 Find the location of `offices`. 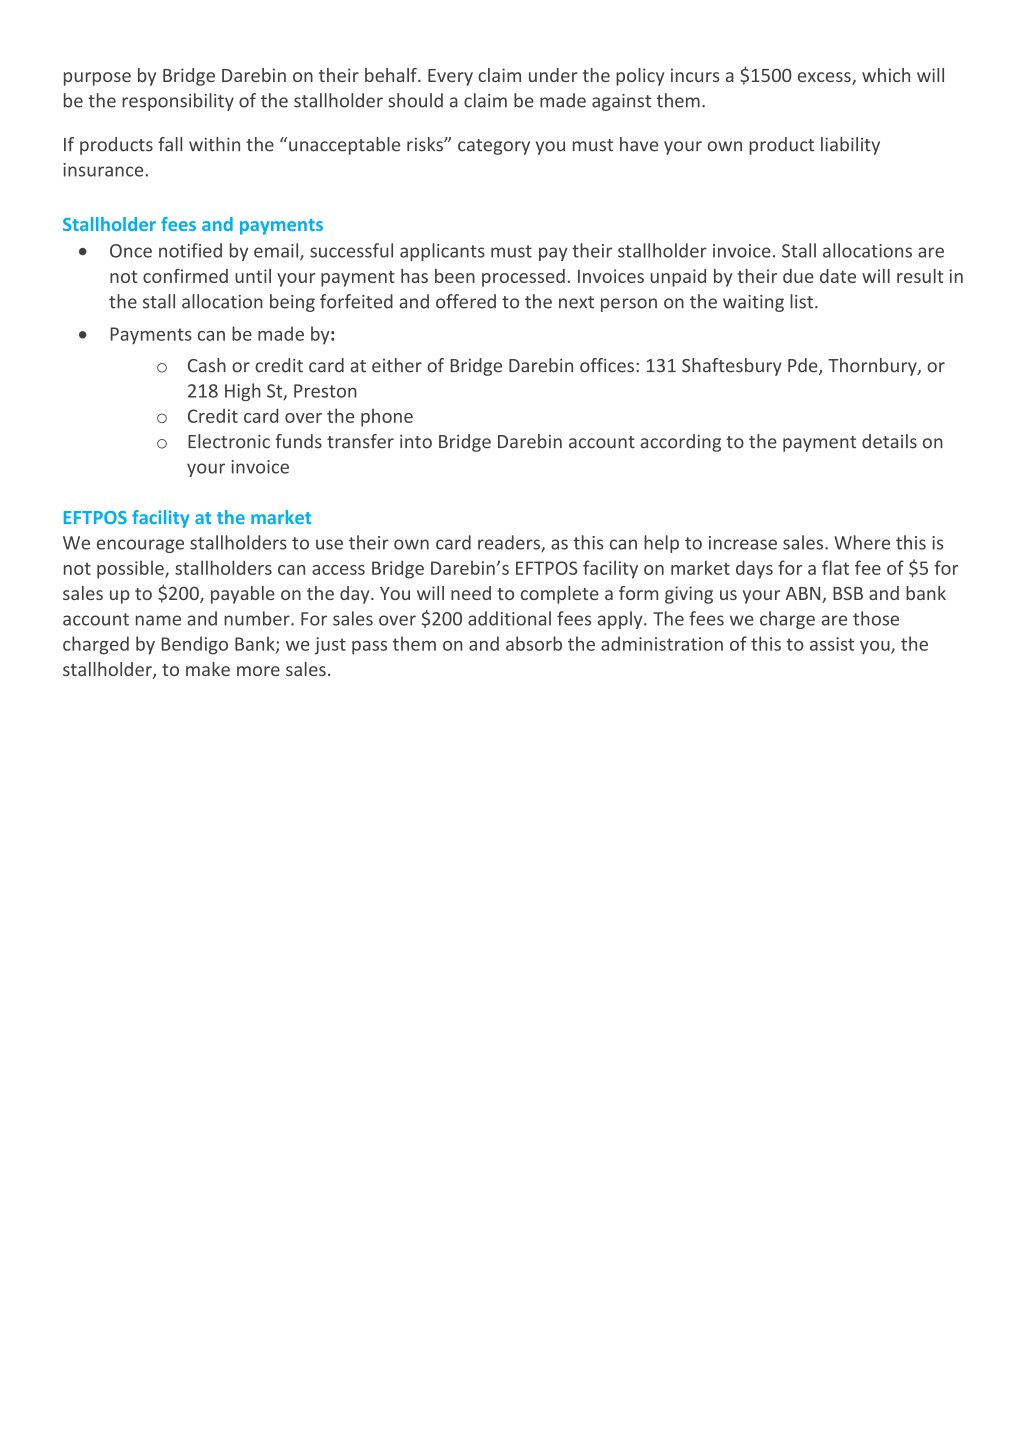

offices is located at coordinates (607, 365).
